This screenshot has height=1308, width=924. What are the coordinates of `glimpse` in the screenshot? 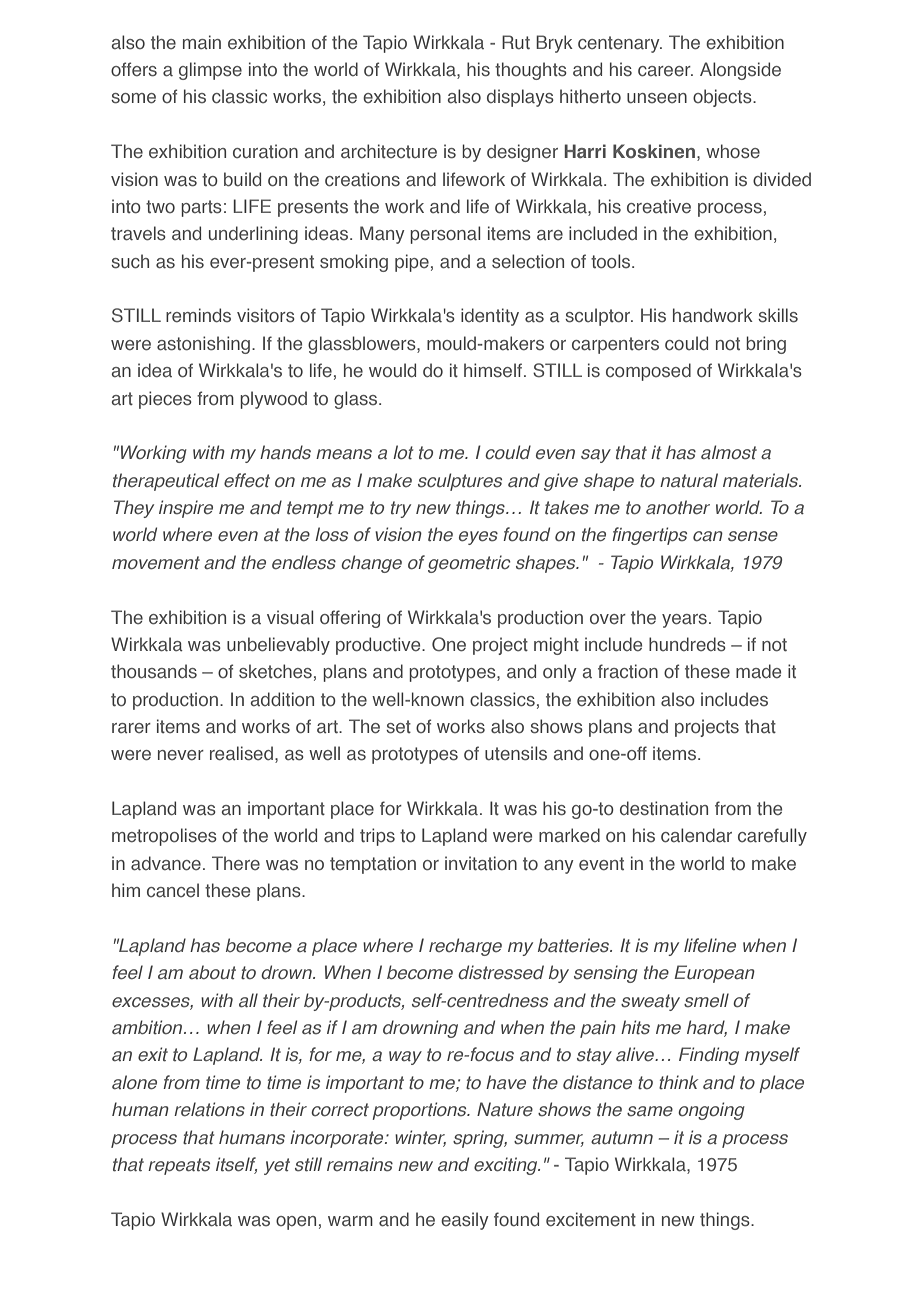 It's located at (210, 71).
